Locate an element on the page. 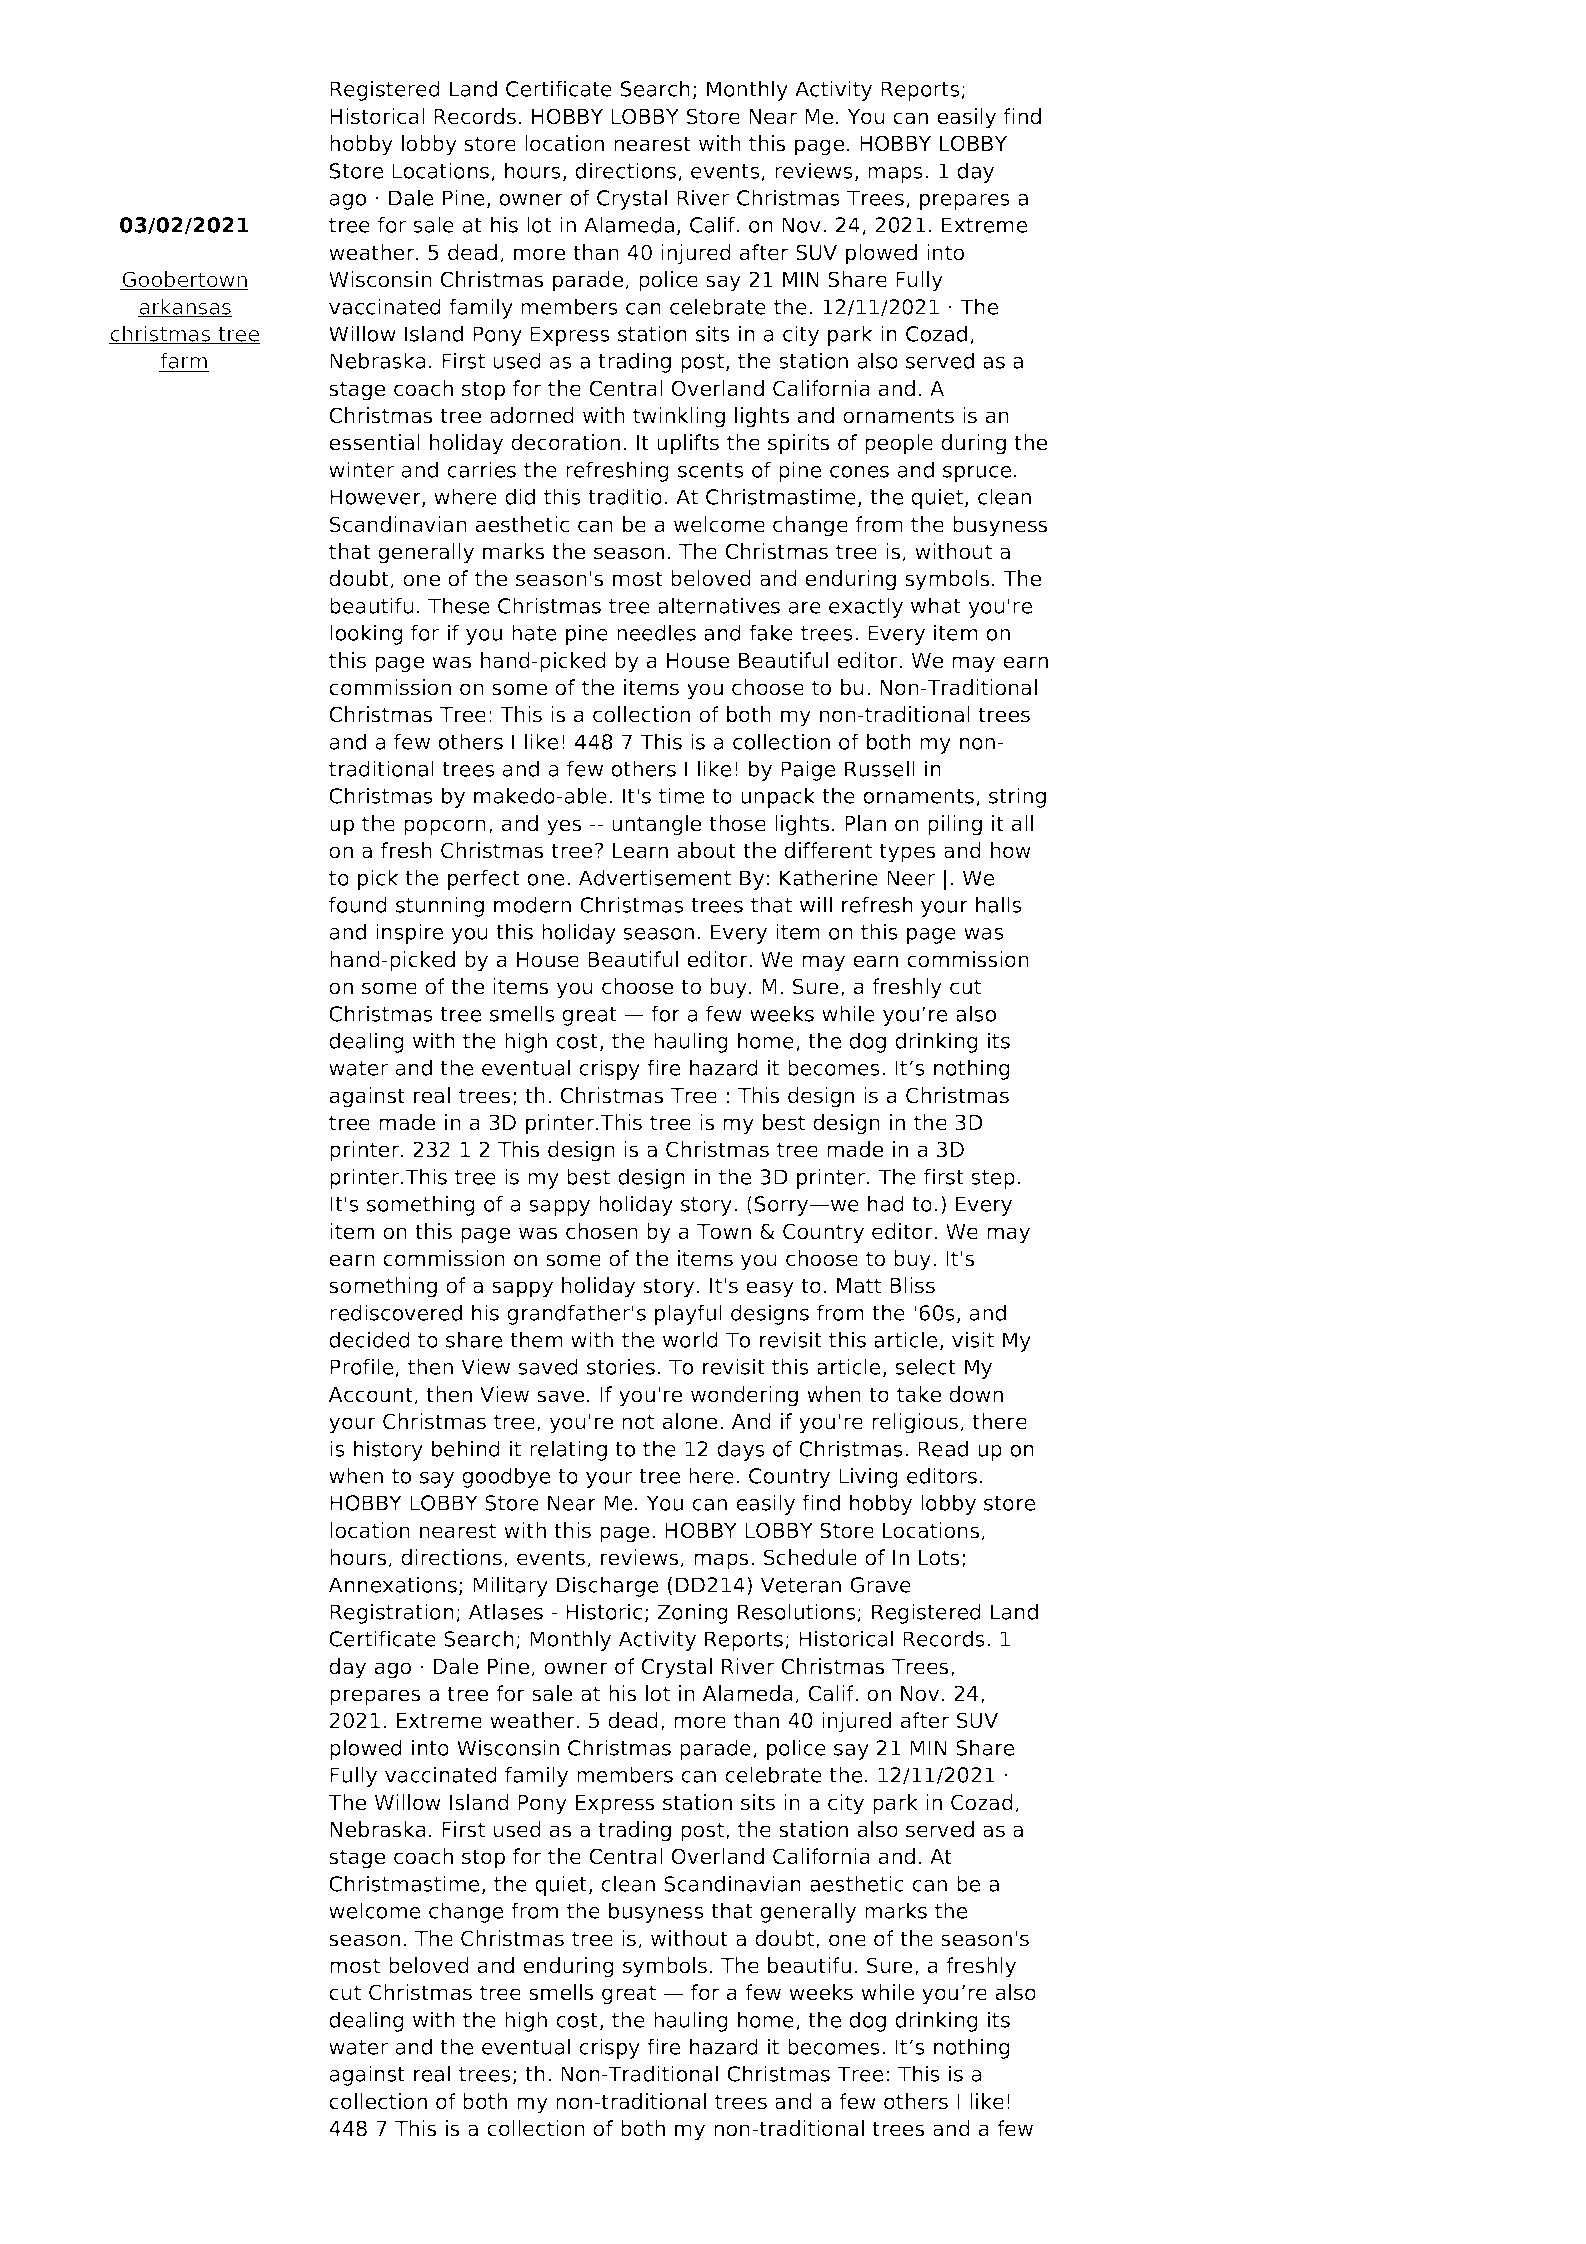 This page has width=1586, height=2244. modern is located at coordinates (532, 904).
